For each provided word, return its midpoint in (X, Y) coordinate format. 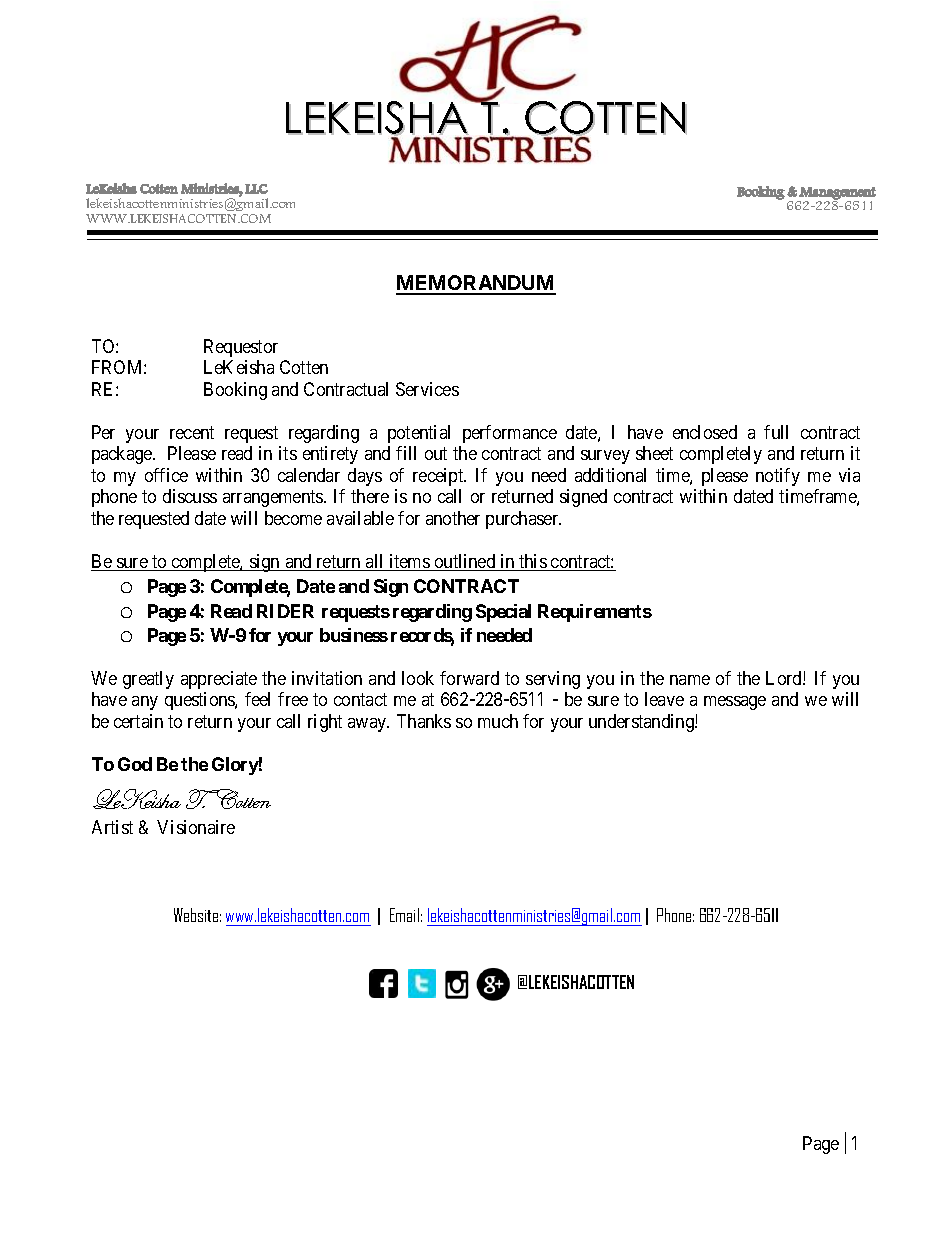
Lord (785, 678)
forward (469, 678)
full (776, 432)
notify (778, 477)
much (498, 721)
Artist (112, 827)
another (453, 518)
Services (427, 389)
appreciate (219, 680)
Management (837, 194)
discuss (190, 496)
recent (192, 432)
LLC (256, 189)
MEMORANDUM (476, 284)
